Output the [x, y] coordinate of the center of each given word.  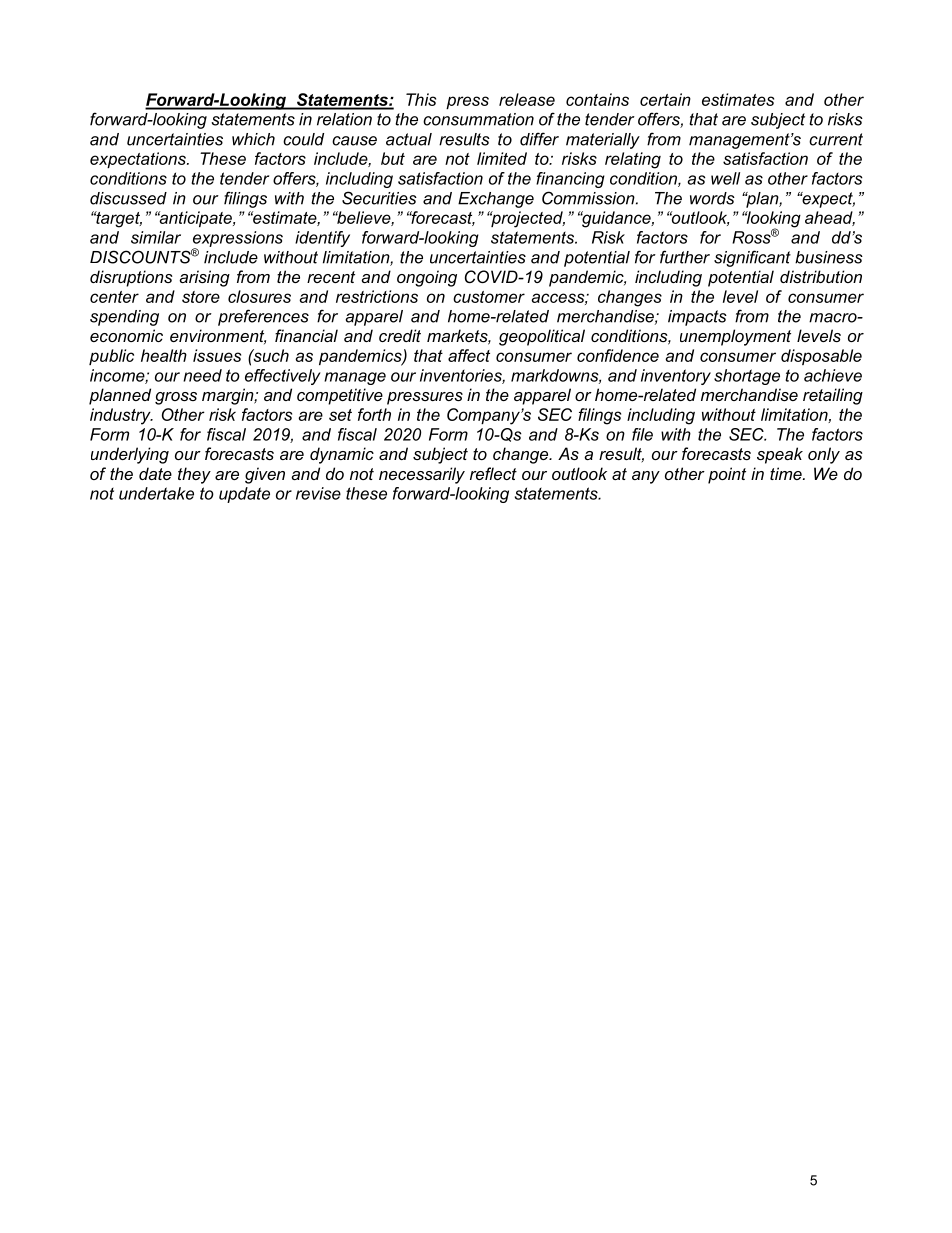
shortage [747, 377]
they [194, 475]
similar [156, 237]
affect [469, 355]
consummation [478, 119]
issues [217, 355]
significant [752, 258]
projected [527, 219]
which [253, 139]
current [836, 139]
